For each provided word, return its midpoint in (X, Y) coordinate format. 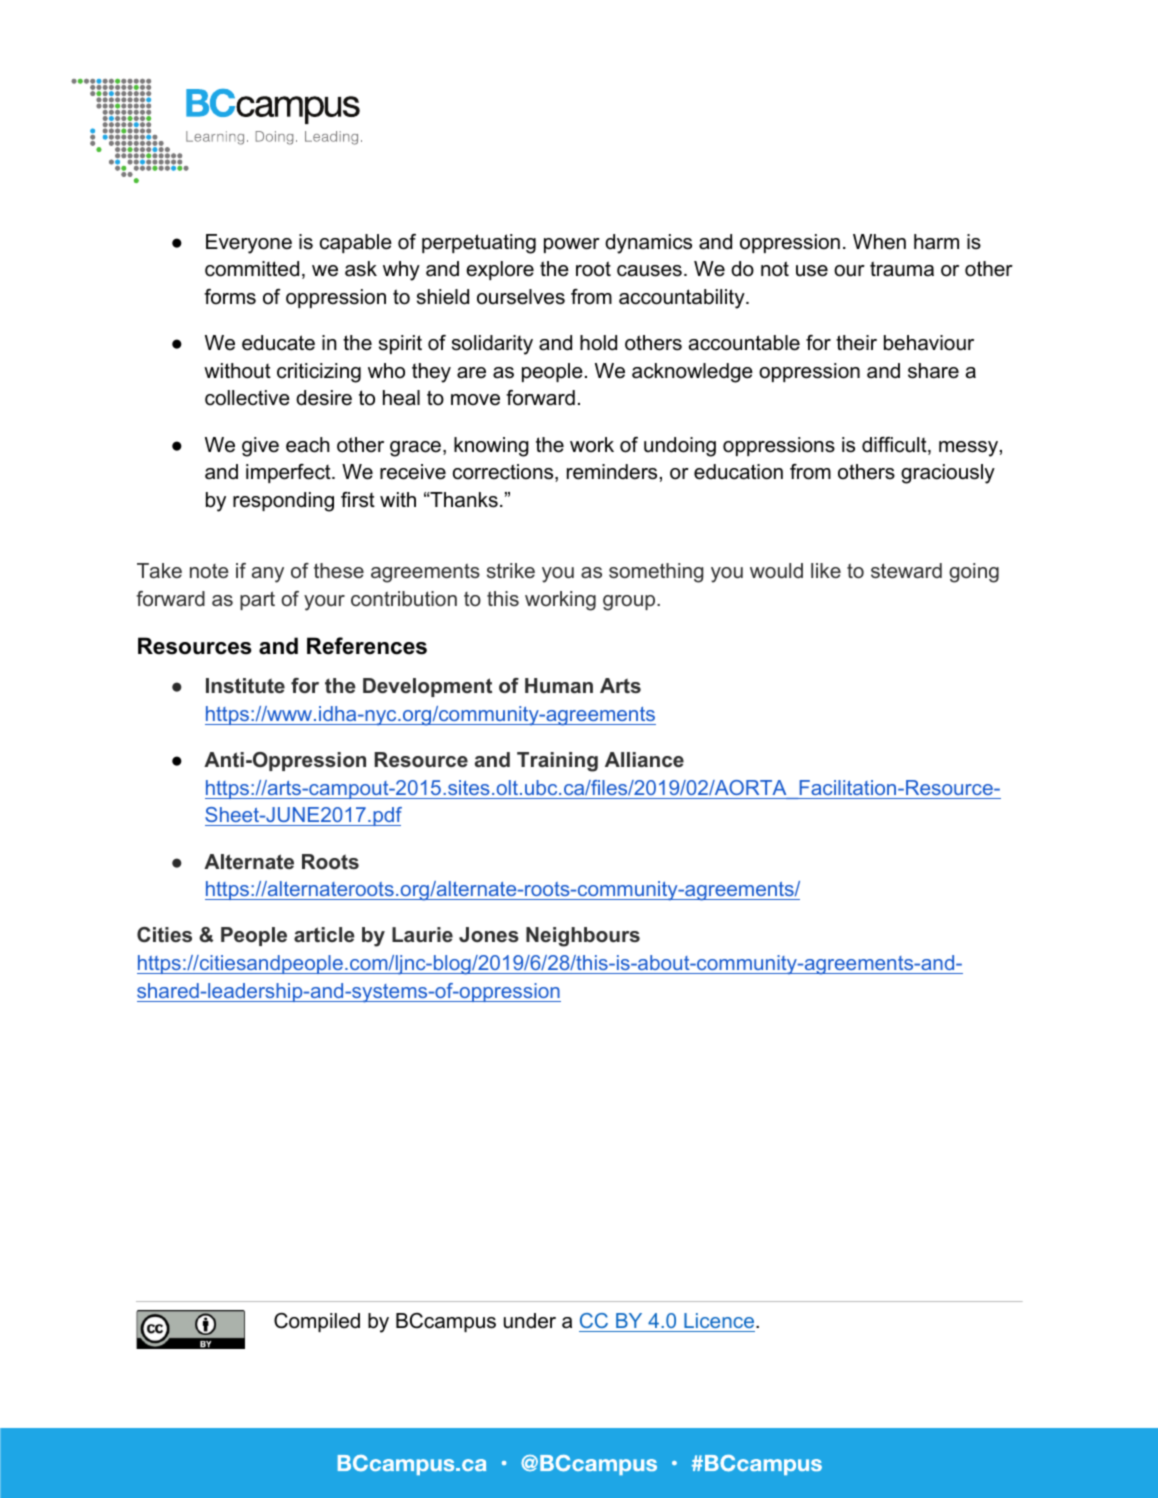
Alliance (644, 759)
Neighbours (583, 937)
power (572, 245)
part (257, 600)
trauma (902, 269)
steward (906, 570)
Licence (719, 1320)
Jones (489, 935)
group (630, 603)
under (530, 1321)
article (324, 934)
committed (252, 269)
